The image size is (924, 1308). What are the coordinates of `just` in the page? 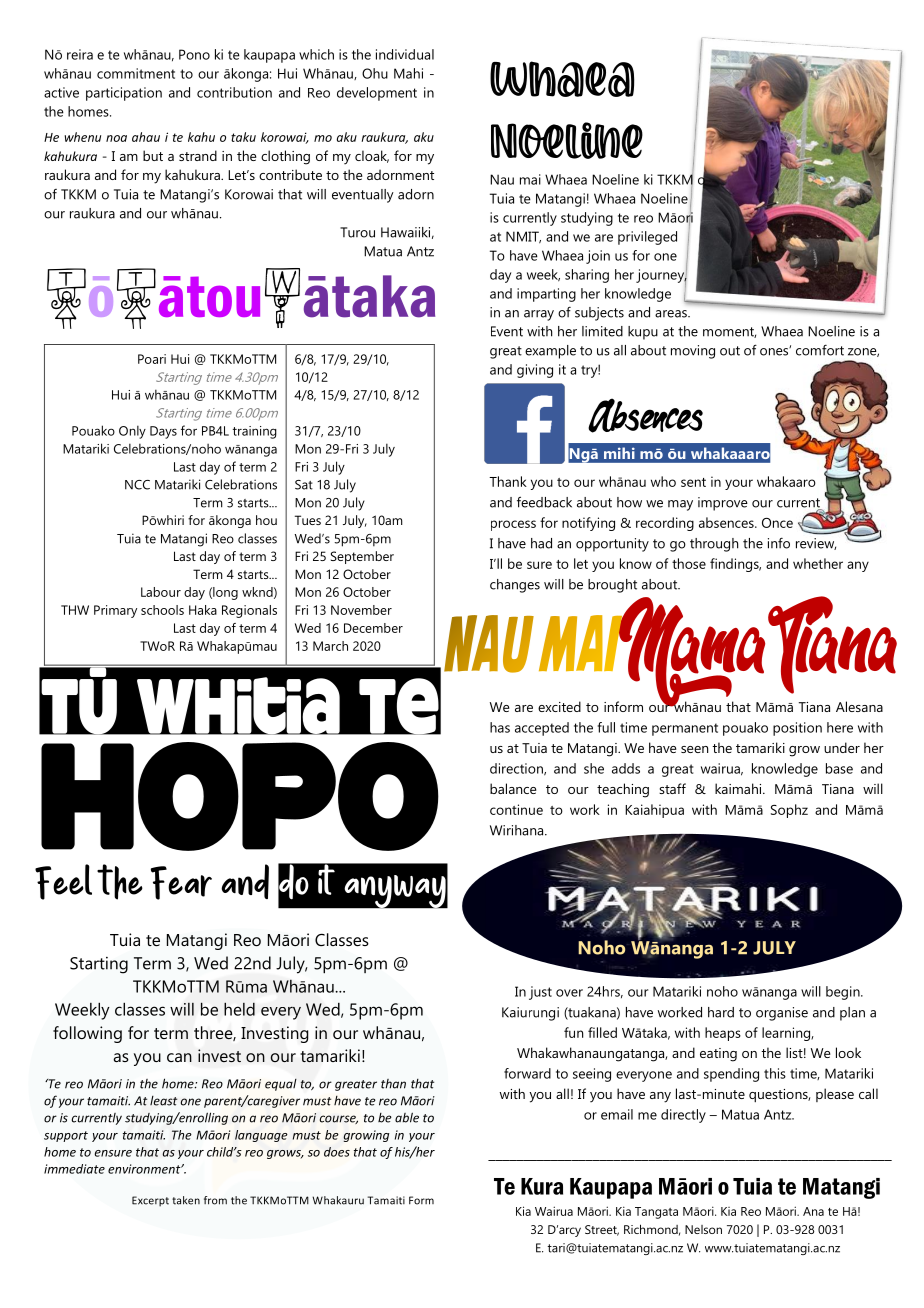 It's located at (540, 993).
